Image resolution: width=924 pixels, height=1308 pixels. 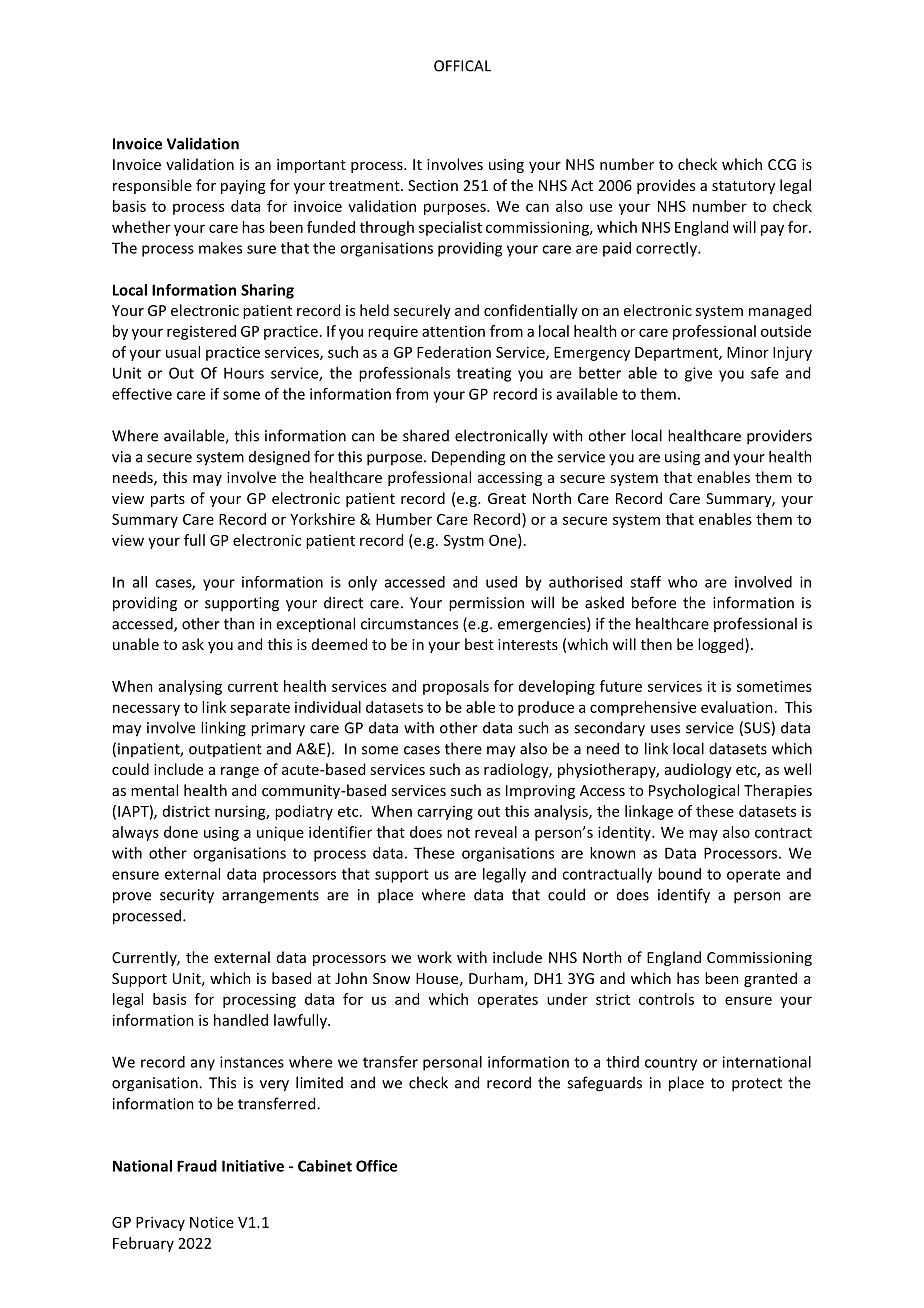 I want to click on analysing, so click(x=190, y=687).
